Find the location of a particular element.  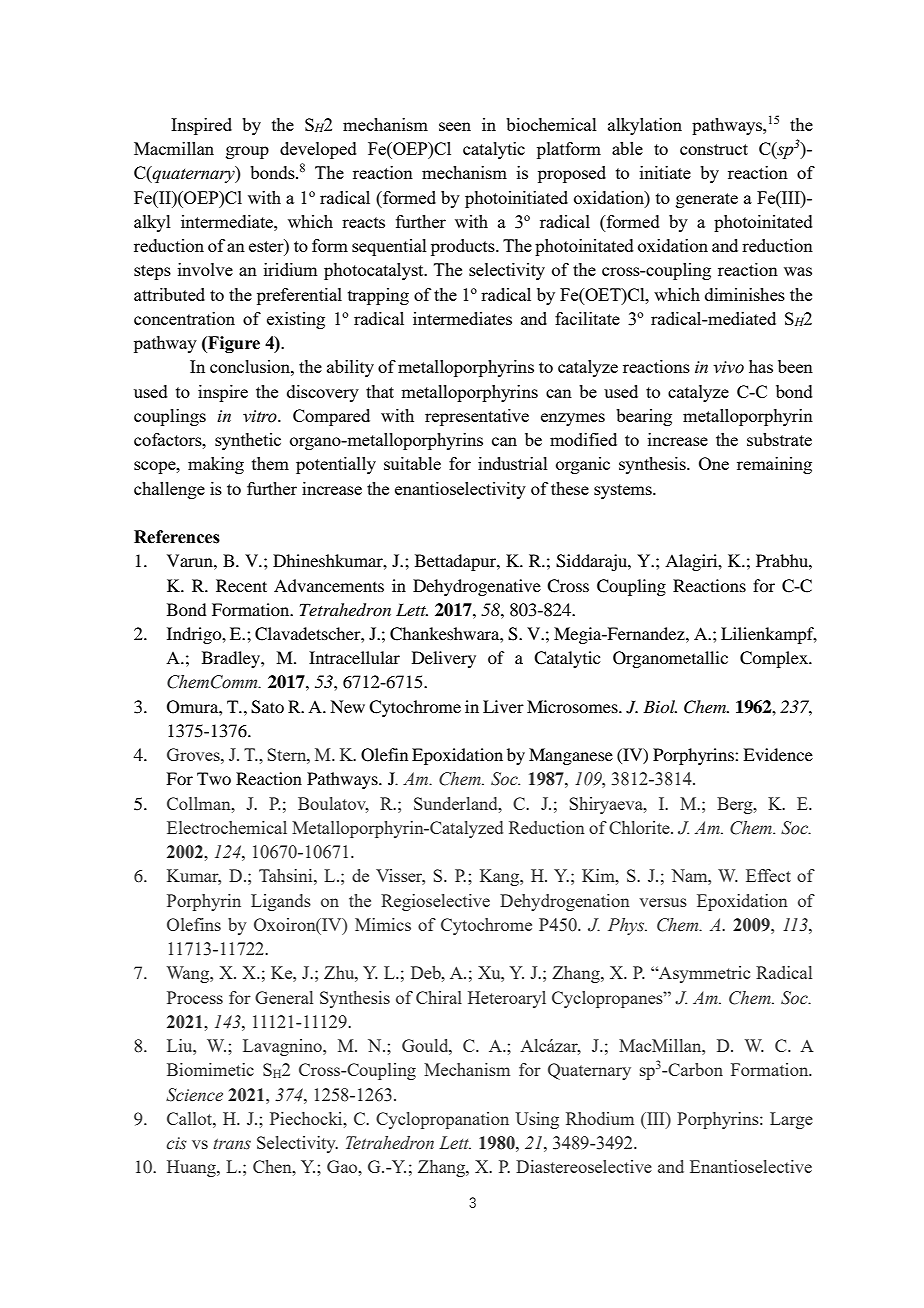

construct is located at coordinates (714, 149).
